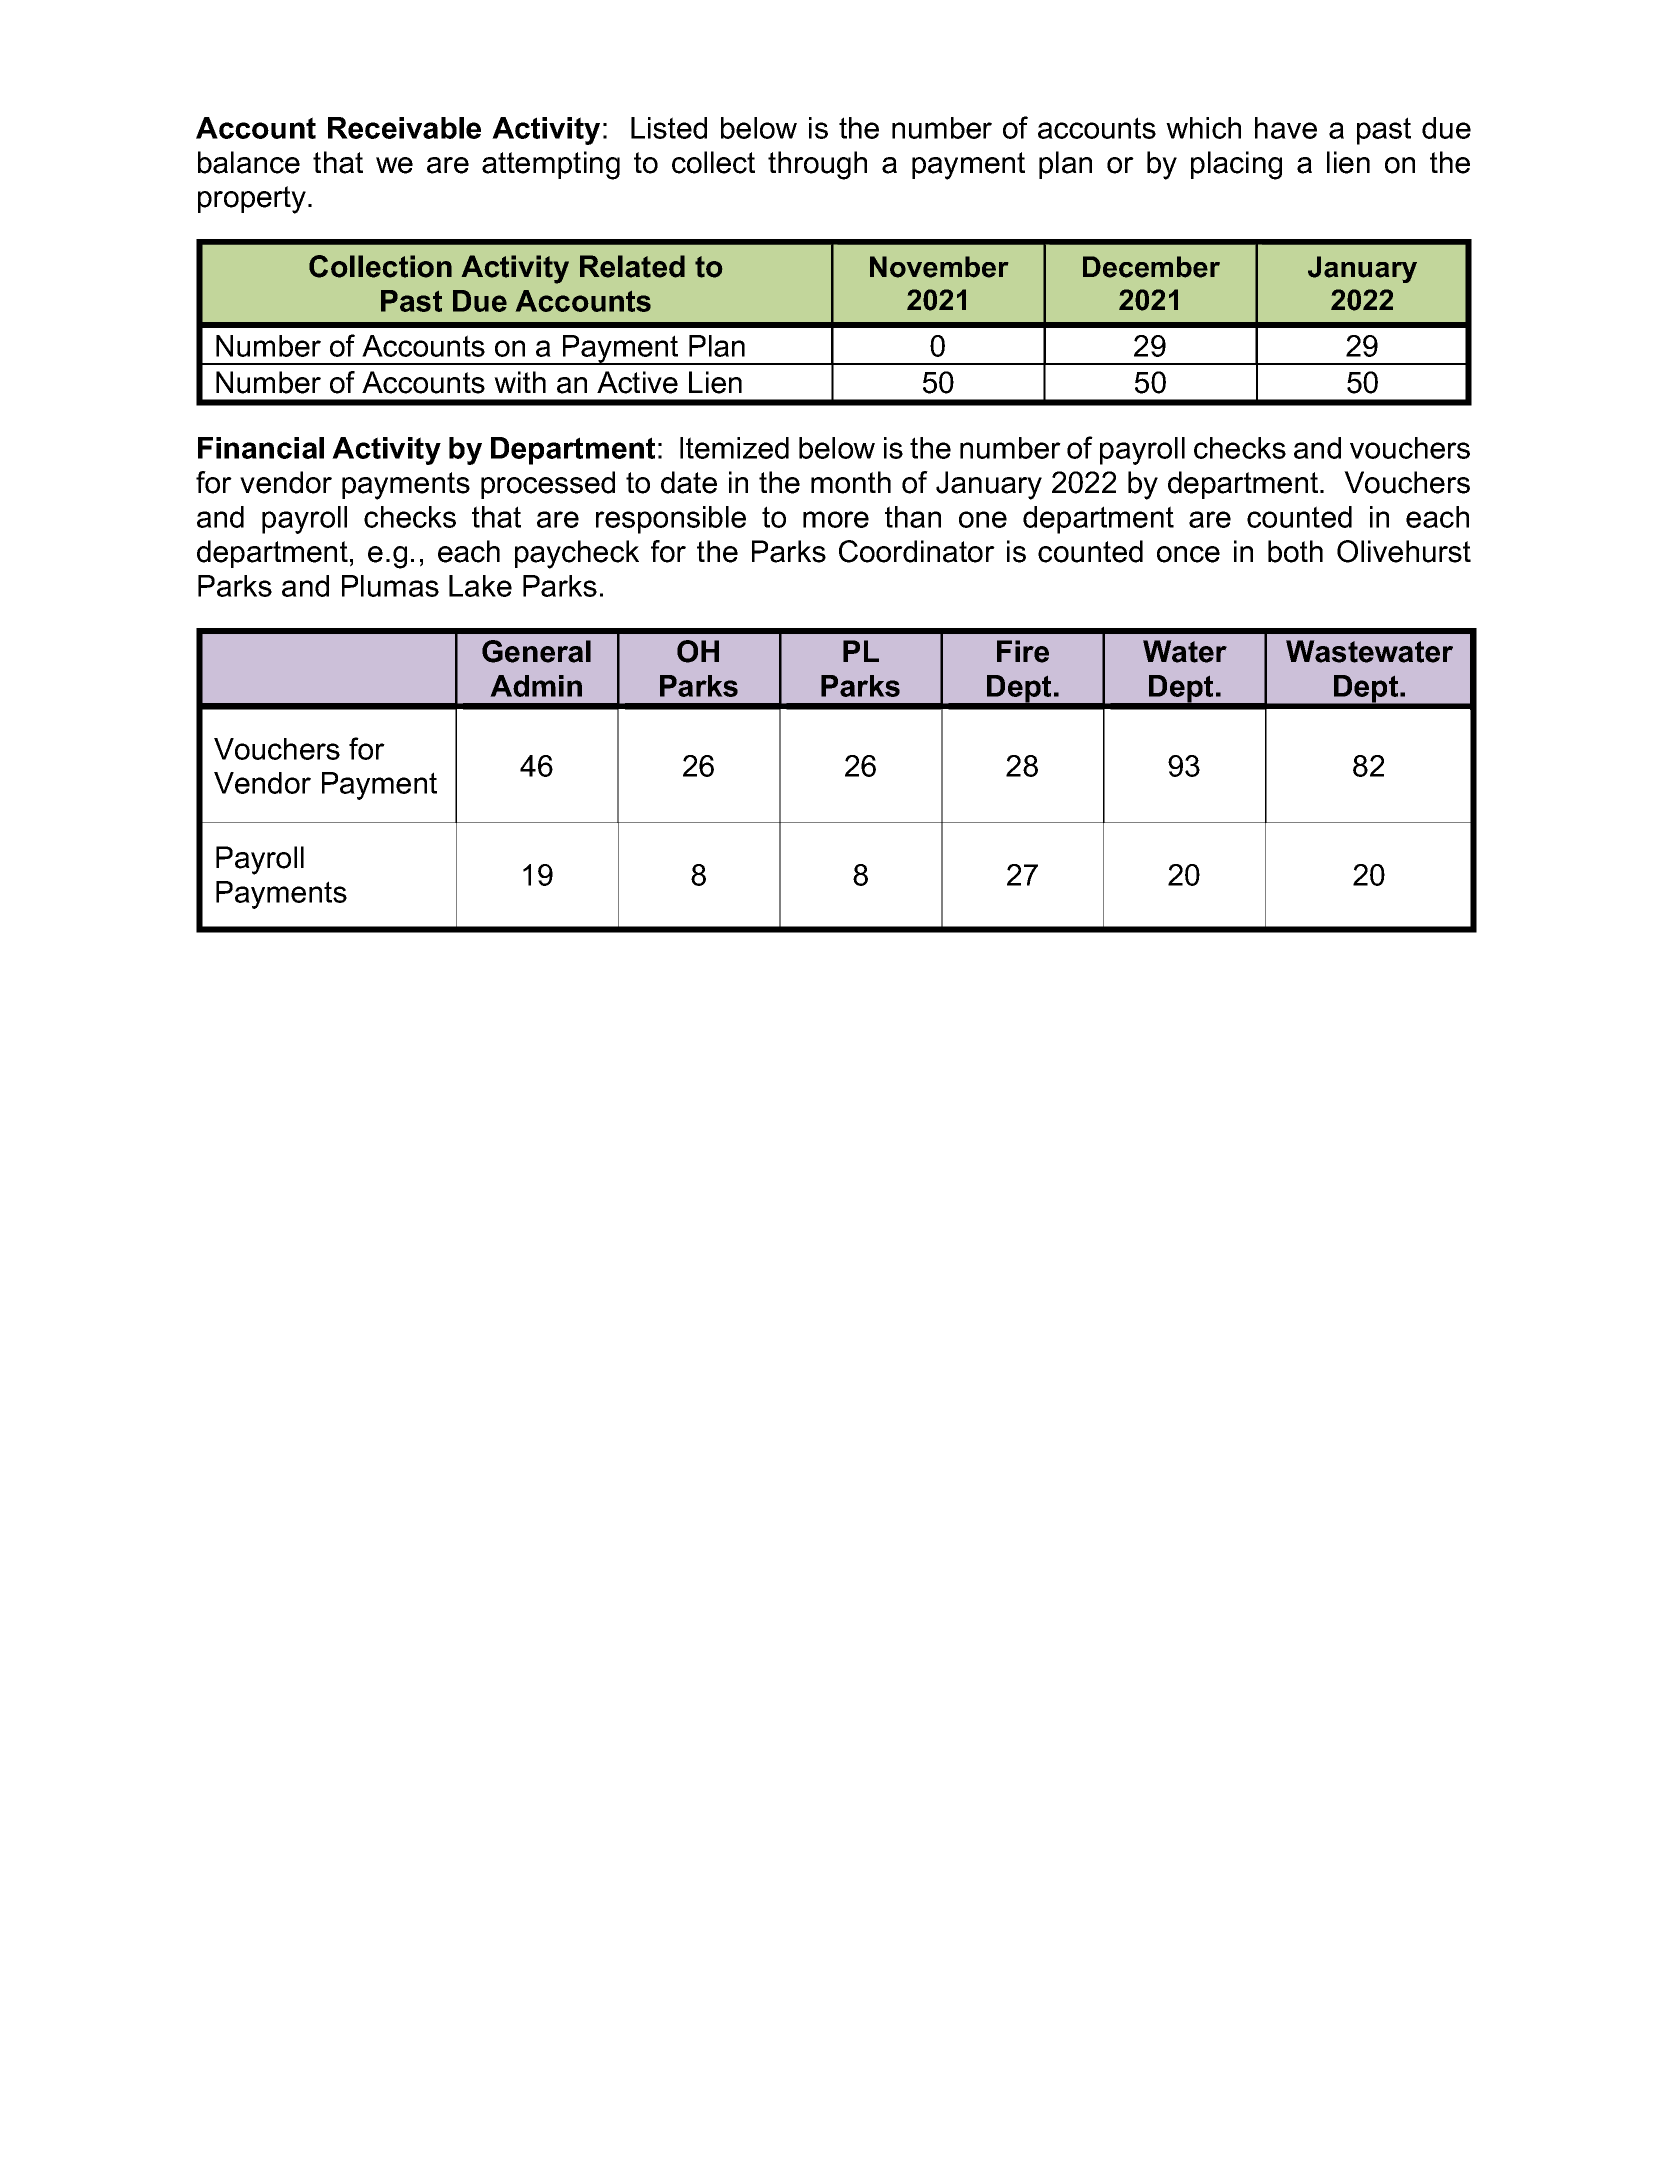 The width and height of the screenshot is (1668, 2159). What do you see at coordinates (1203, 128) in the screenshot?
I see `which` at bounding box center [1203, 128].
